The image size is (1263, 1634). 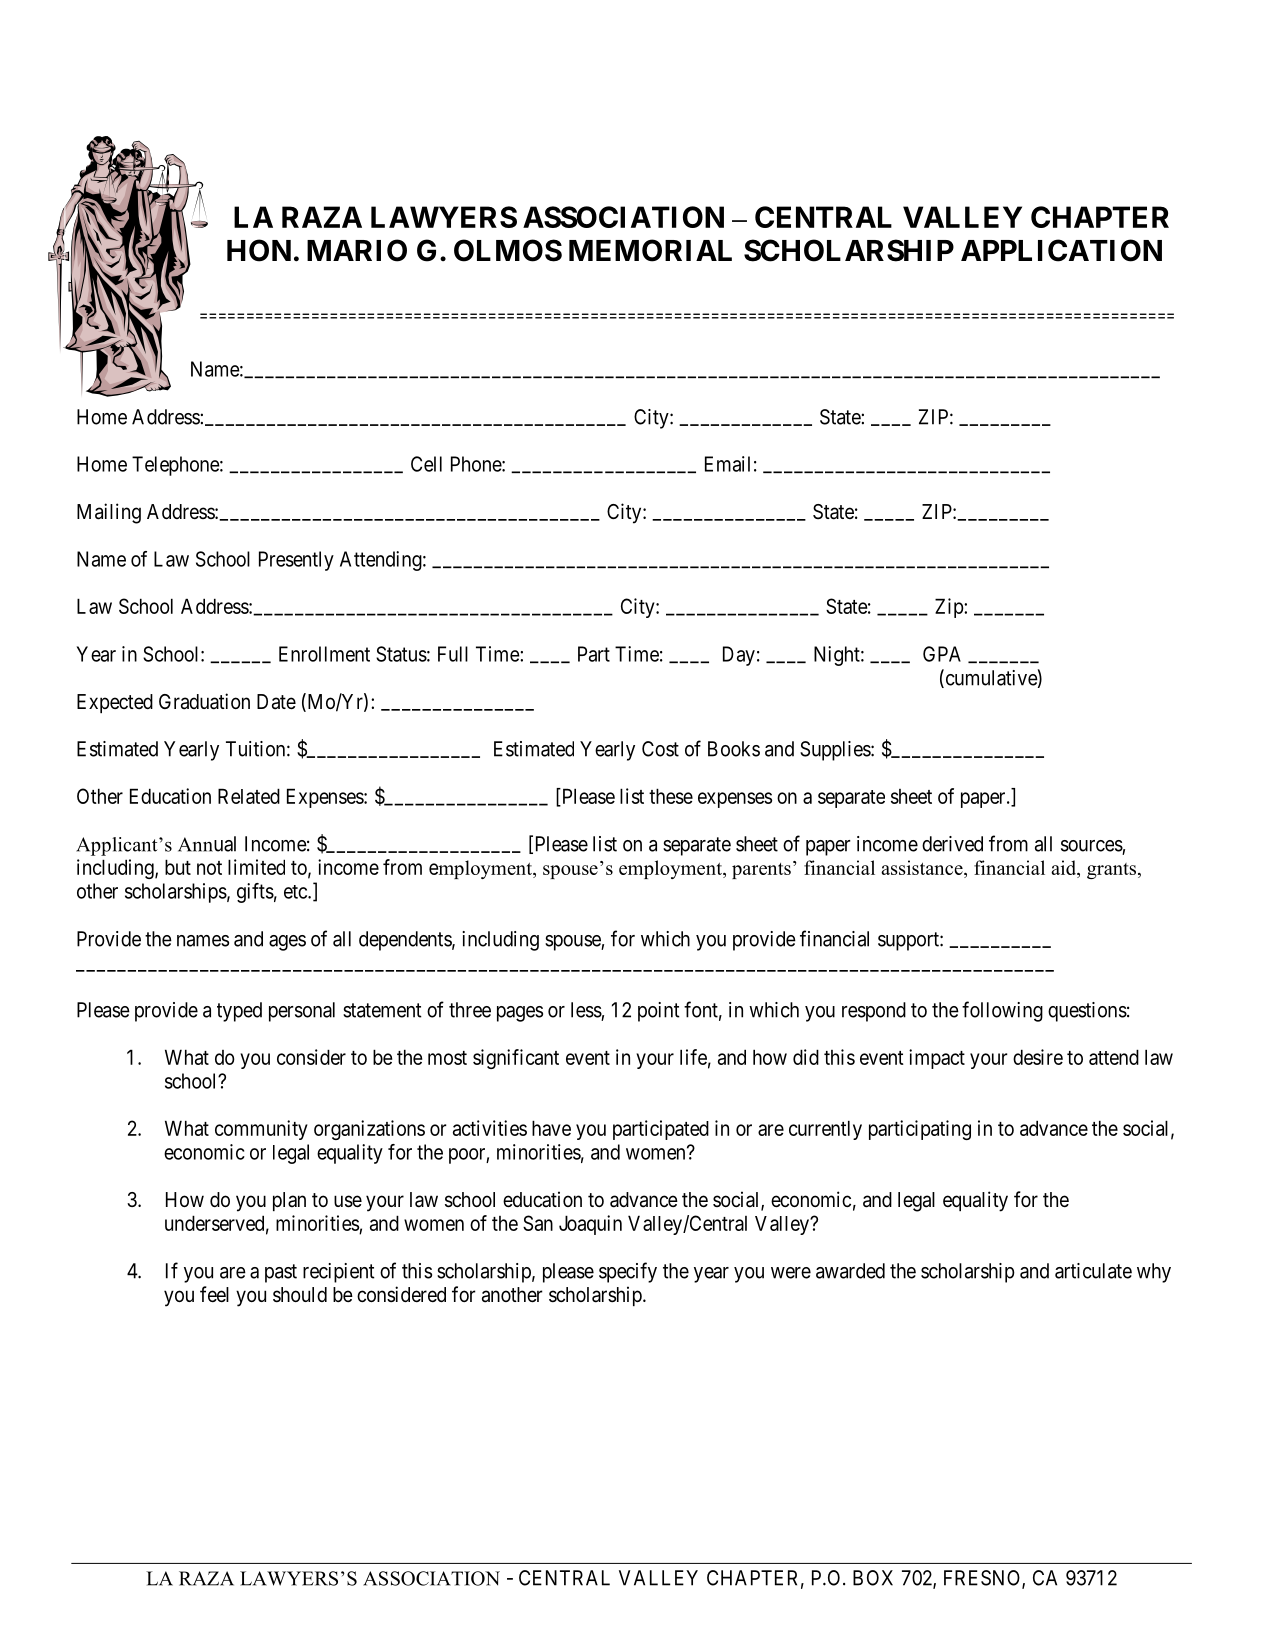 What do you see at coordinates (357, 250) in the page?
I see `MARIO` at bounding box center [357, 250].
